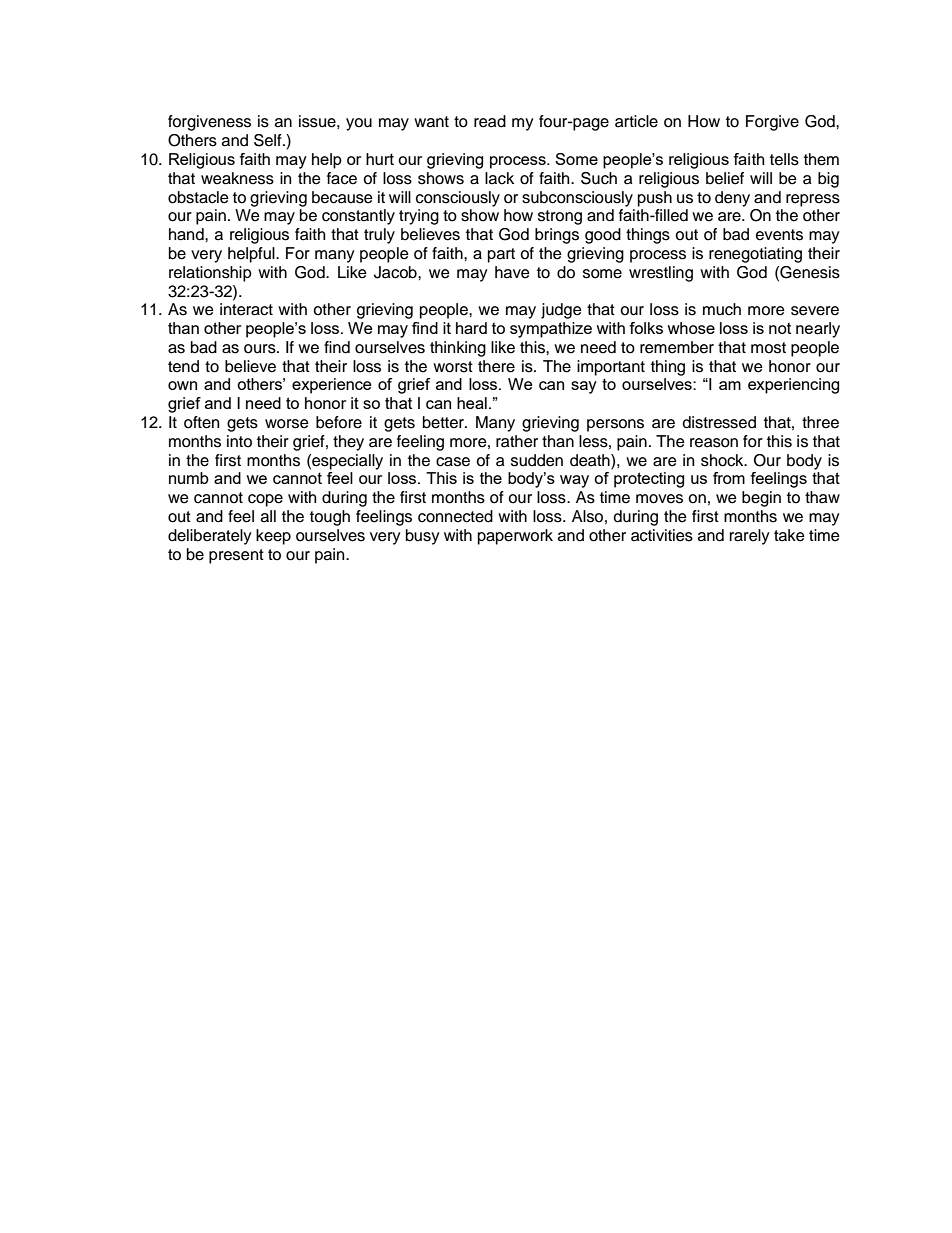 The width and height of the screenshot is (952, 1233). I want to click on worse, so click(287, 424).
